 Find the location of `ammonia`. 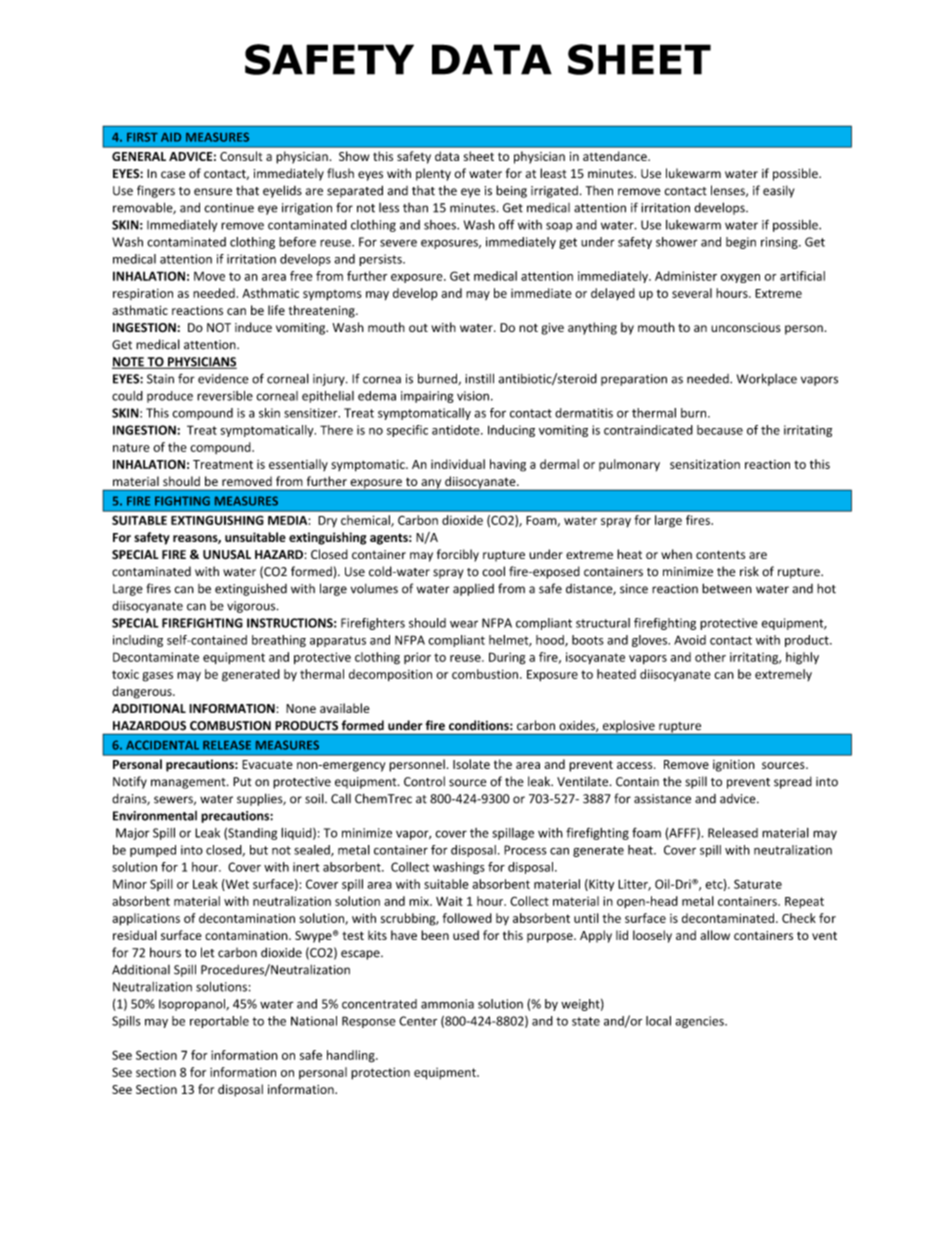

ammonia is located at coordinates (447, 1004).
